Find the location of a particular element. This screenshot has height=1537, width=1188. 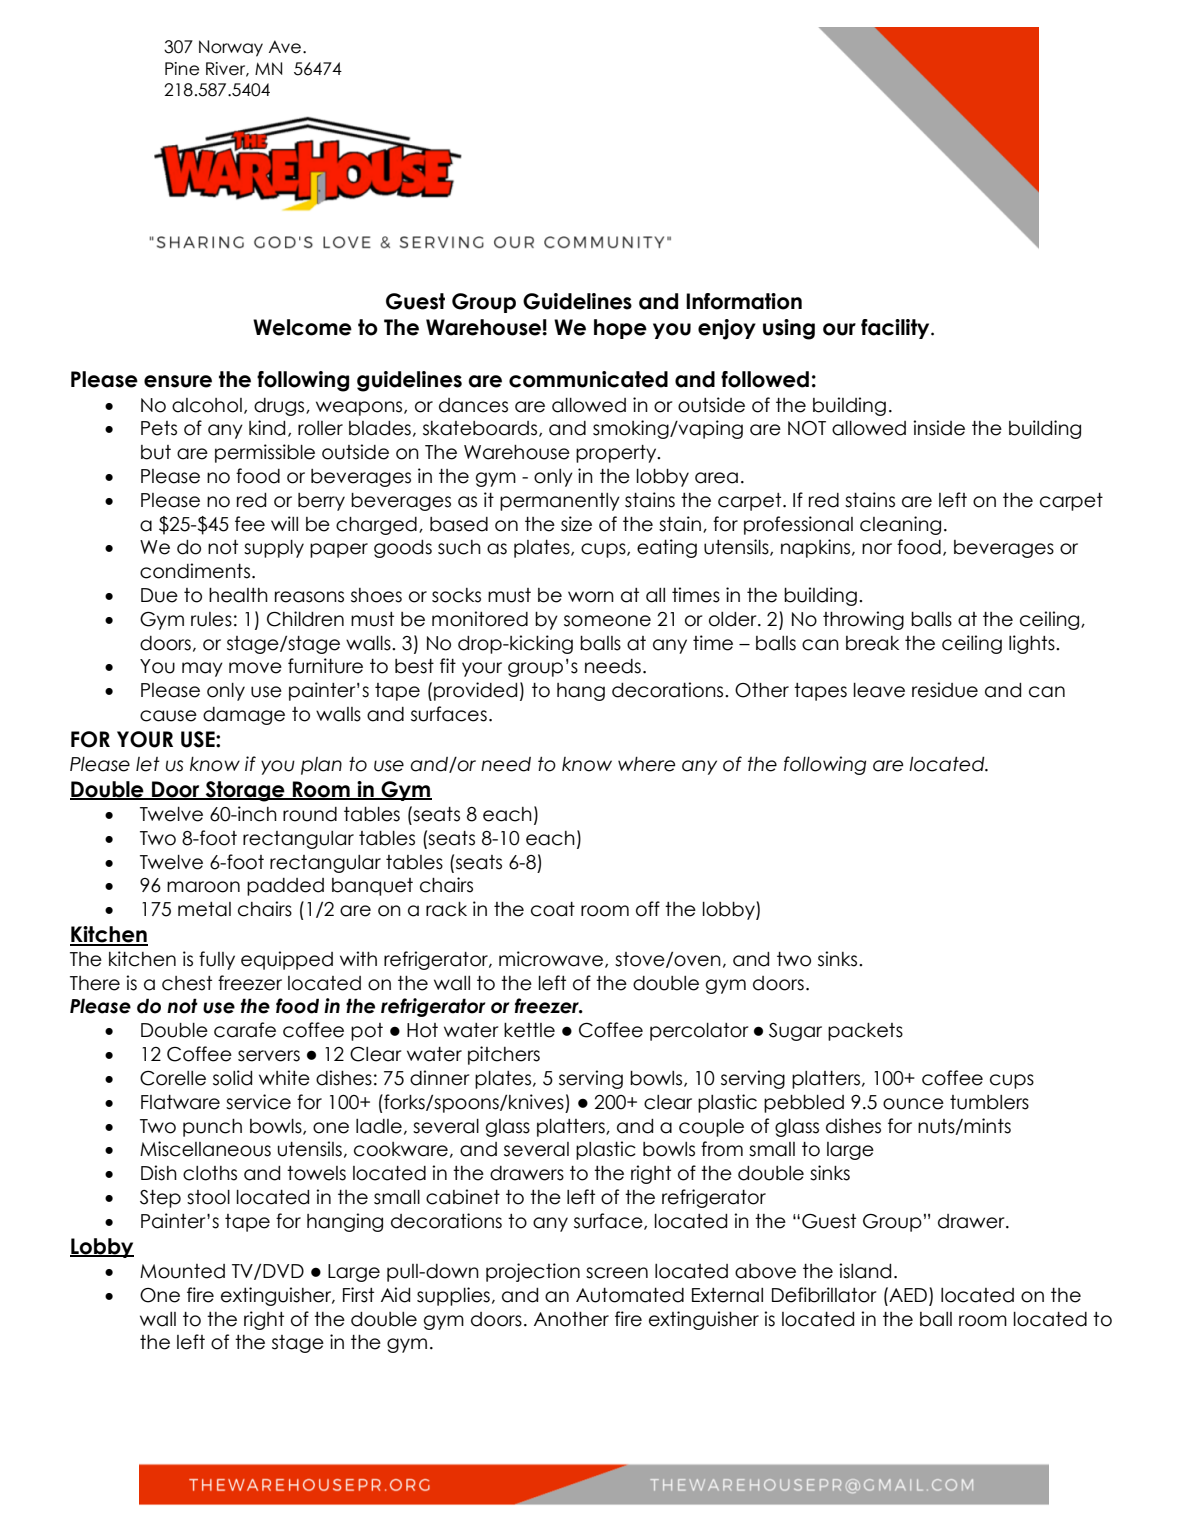

coat is located at coordinates (553, 909).
